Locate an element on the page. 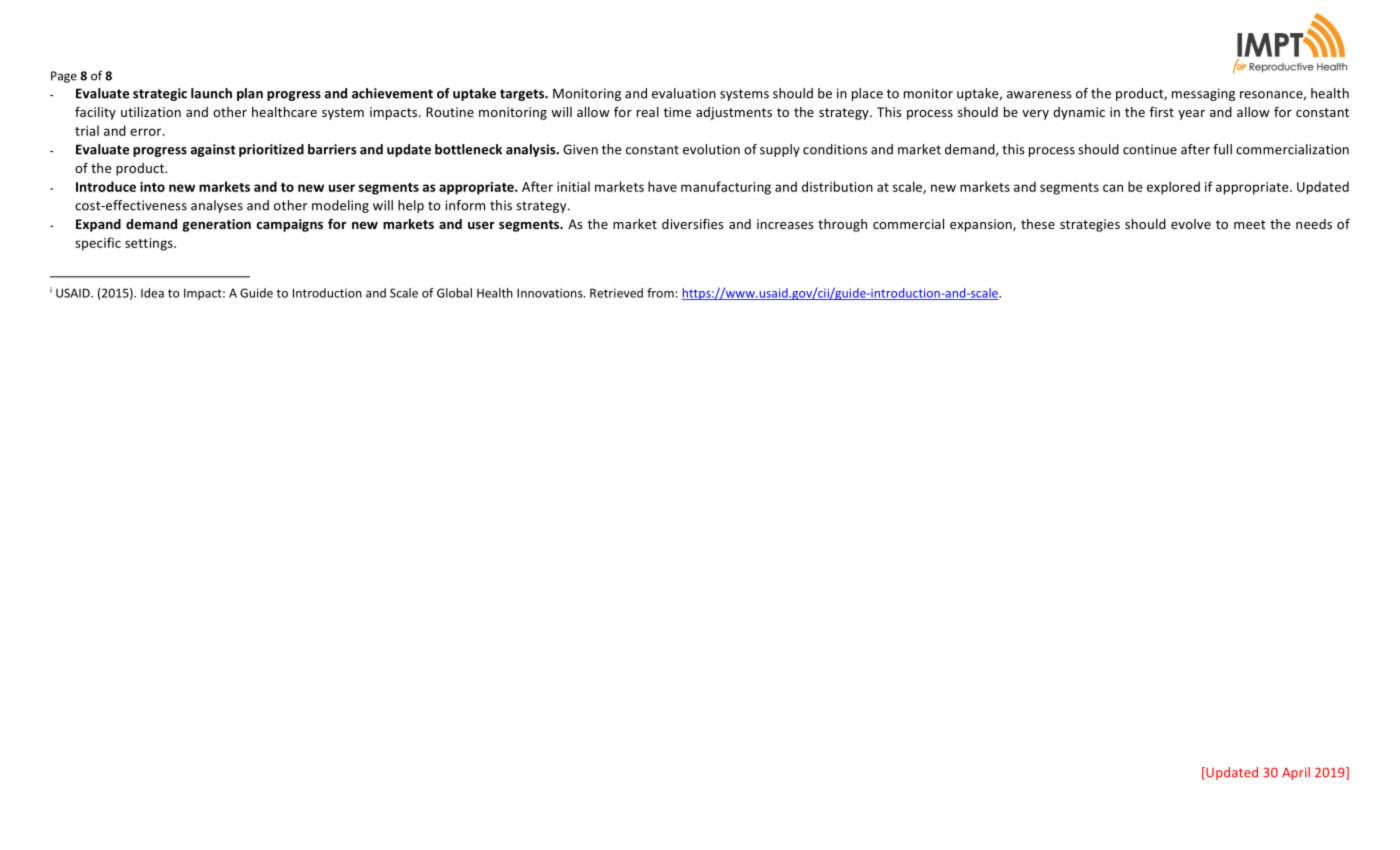  Idea is located at coordinates (152, 293).
